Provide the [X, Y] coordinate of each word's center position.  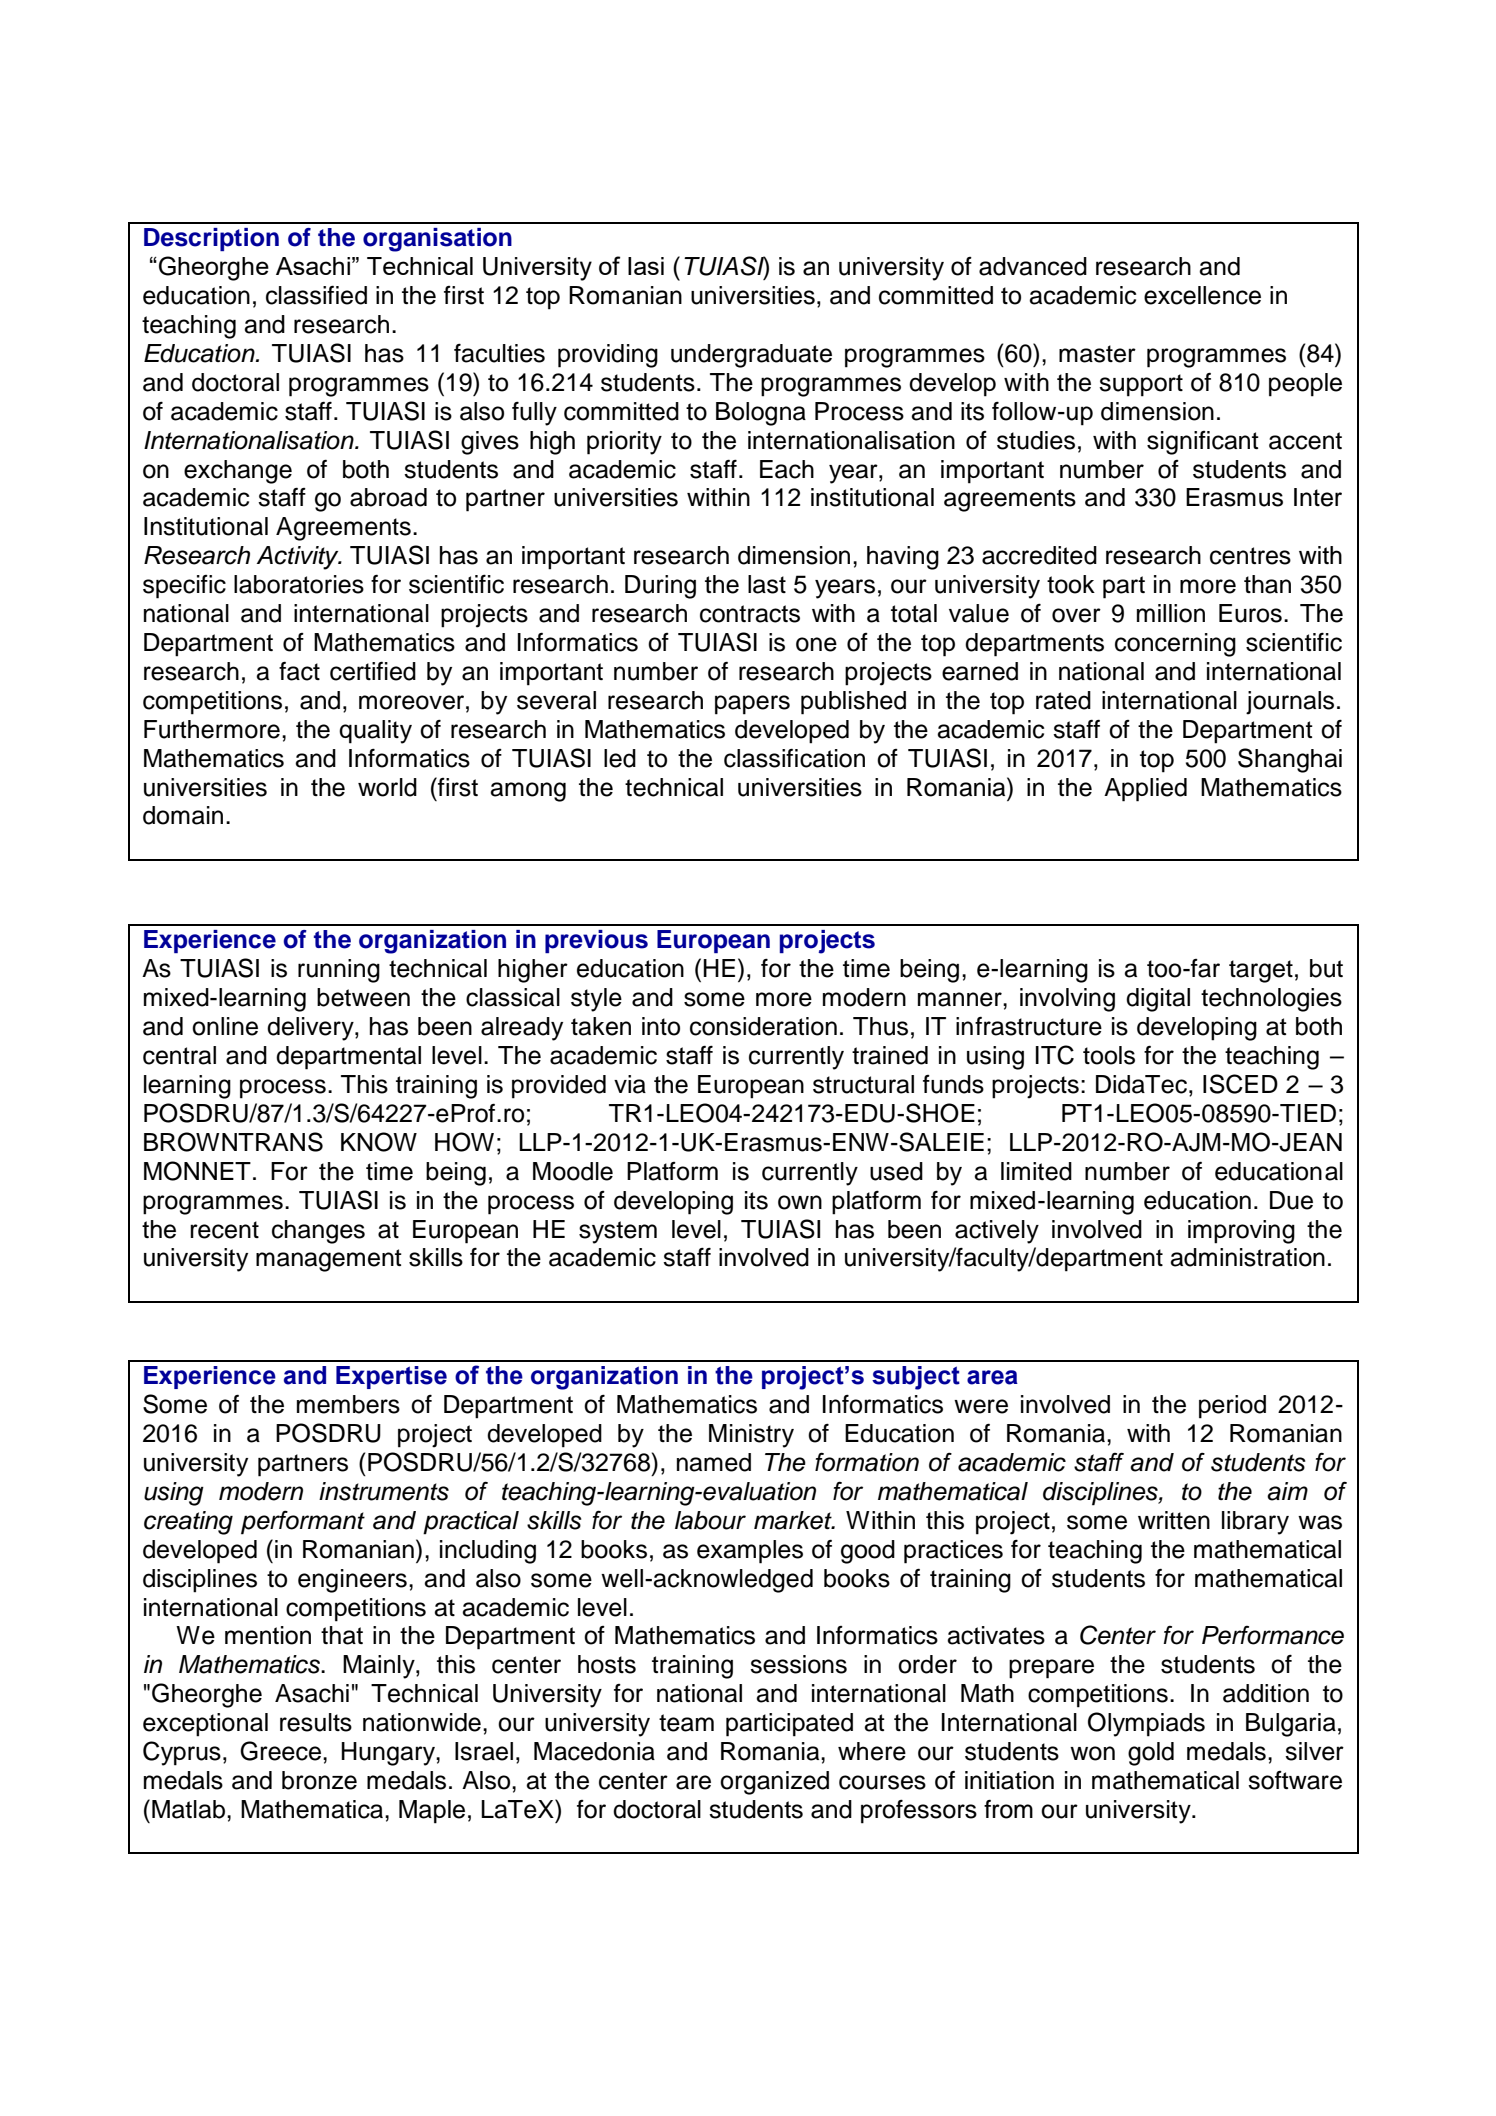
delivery [311, 1029]
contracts [750, 614]
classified [316, 295]
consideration [763, 1026]
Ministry [751, 1436]
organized [774, 1783]
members [348, 1404]
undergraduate [751, 356]
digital [1158, 1000]
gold [1151, 1754]
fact [299, 671]
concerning [1175, 645]
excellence [1202, 295]
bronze [319, 1780]
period [1232, 1407]
